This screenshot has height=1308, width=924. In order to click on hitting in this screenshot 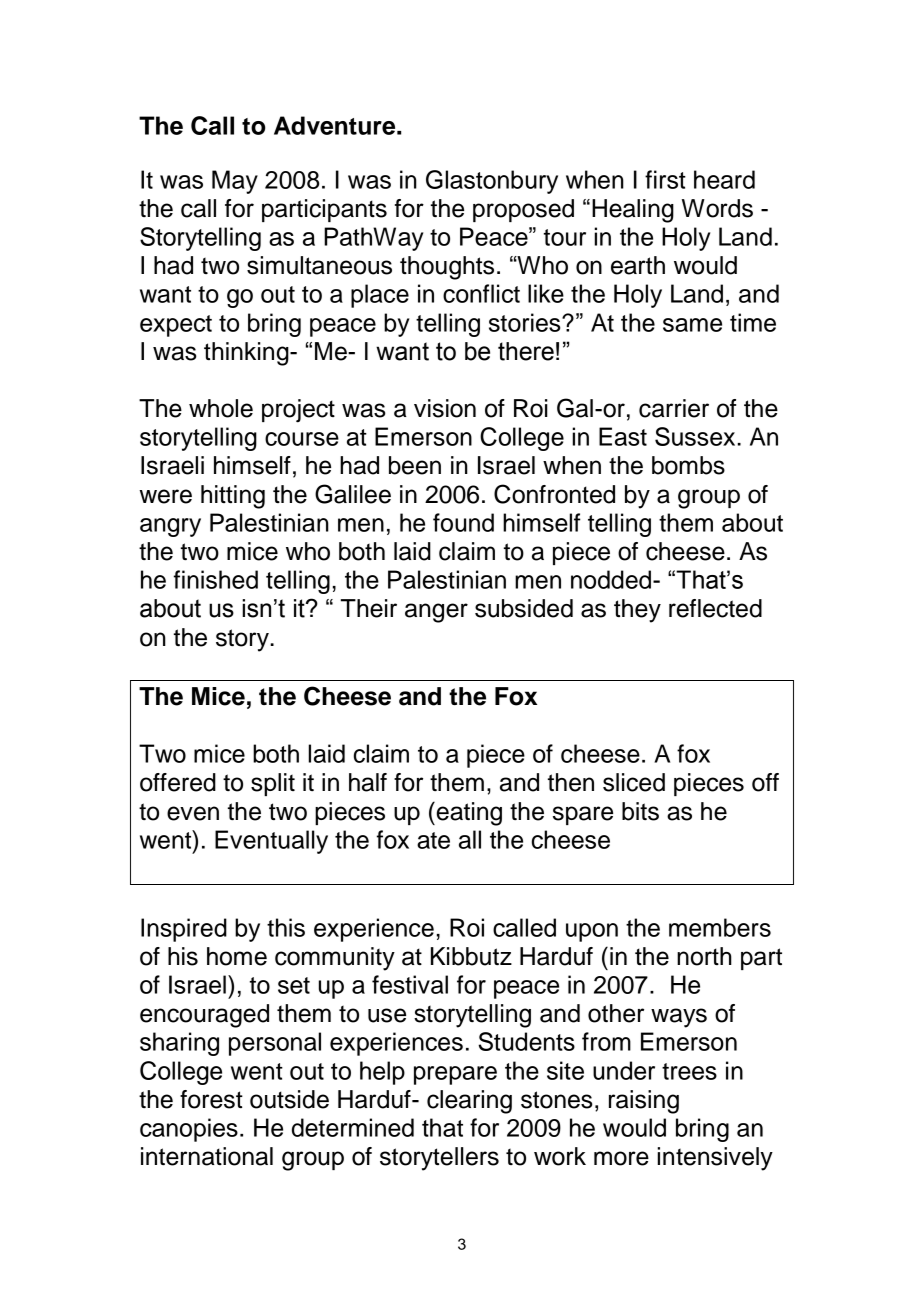, I will do `click(233, 497)`.
